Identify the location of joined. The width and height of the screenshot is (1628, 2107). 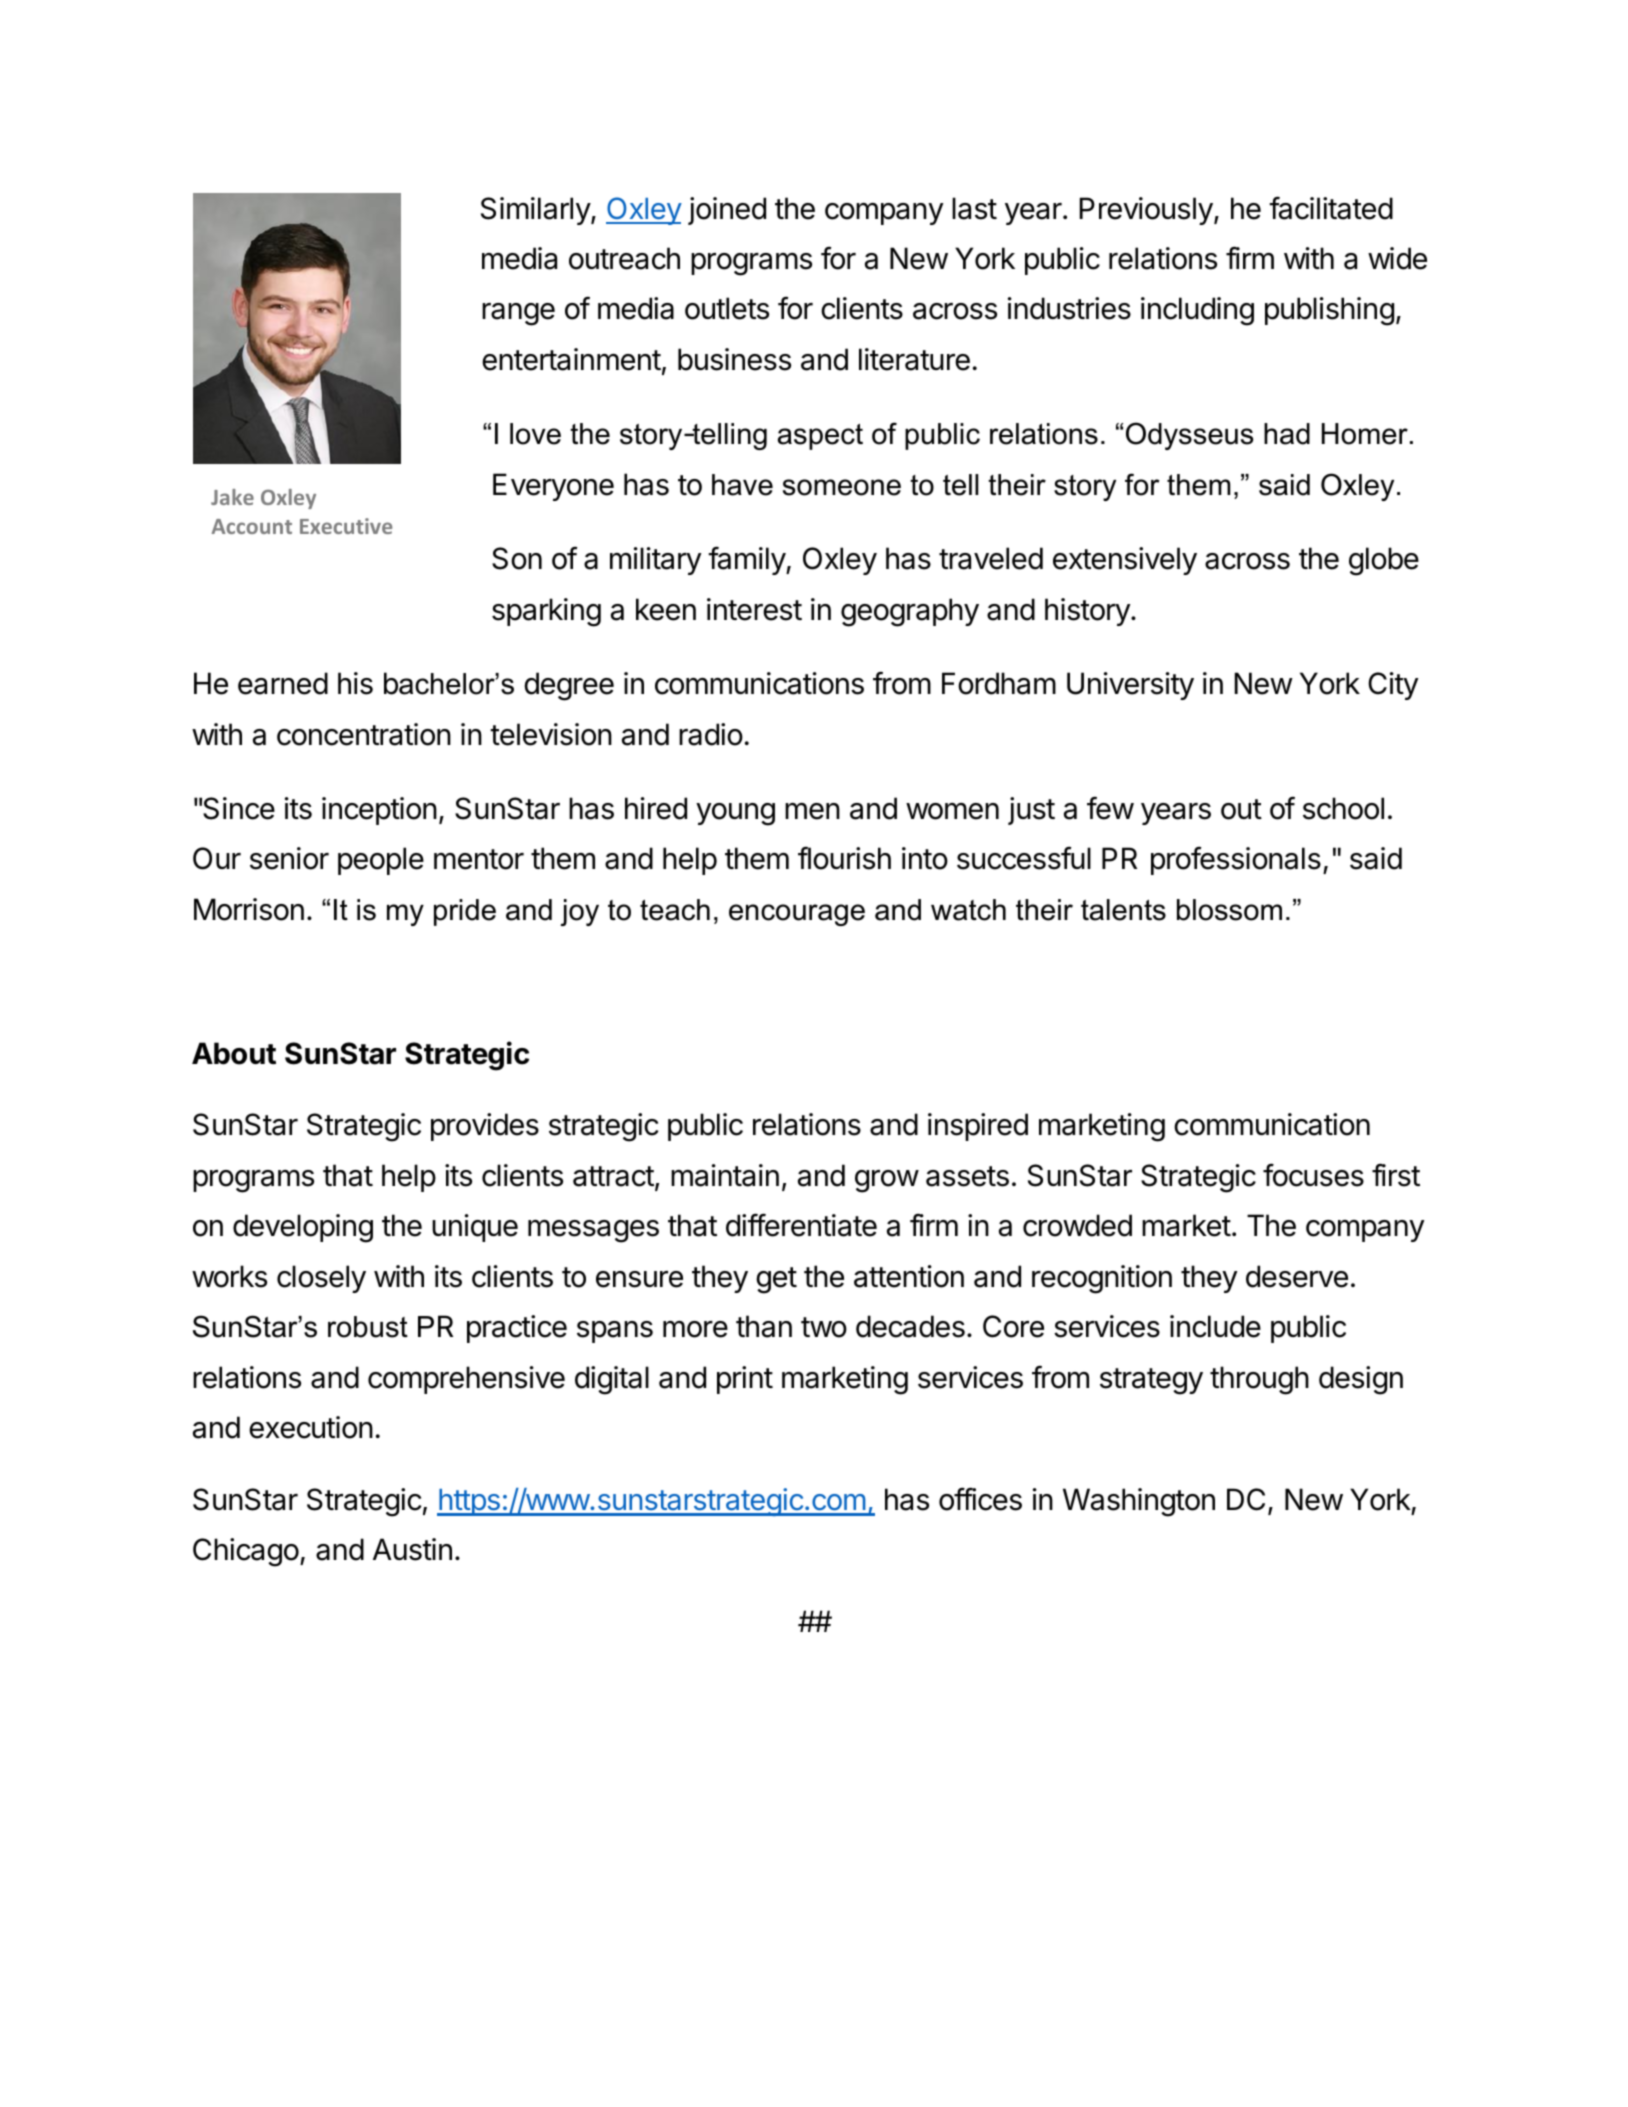
(727, 211).
